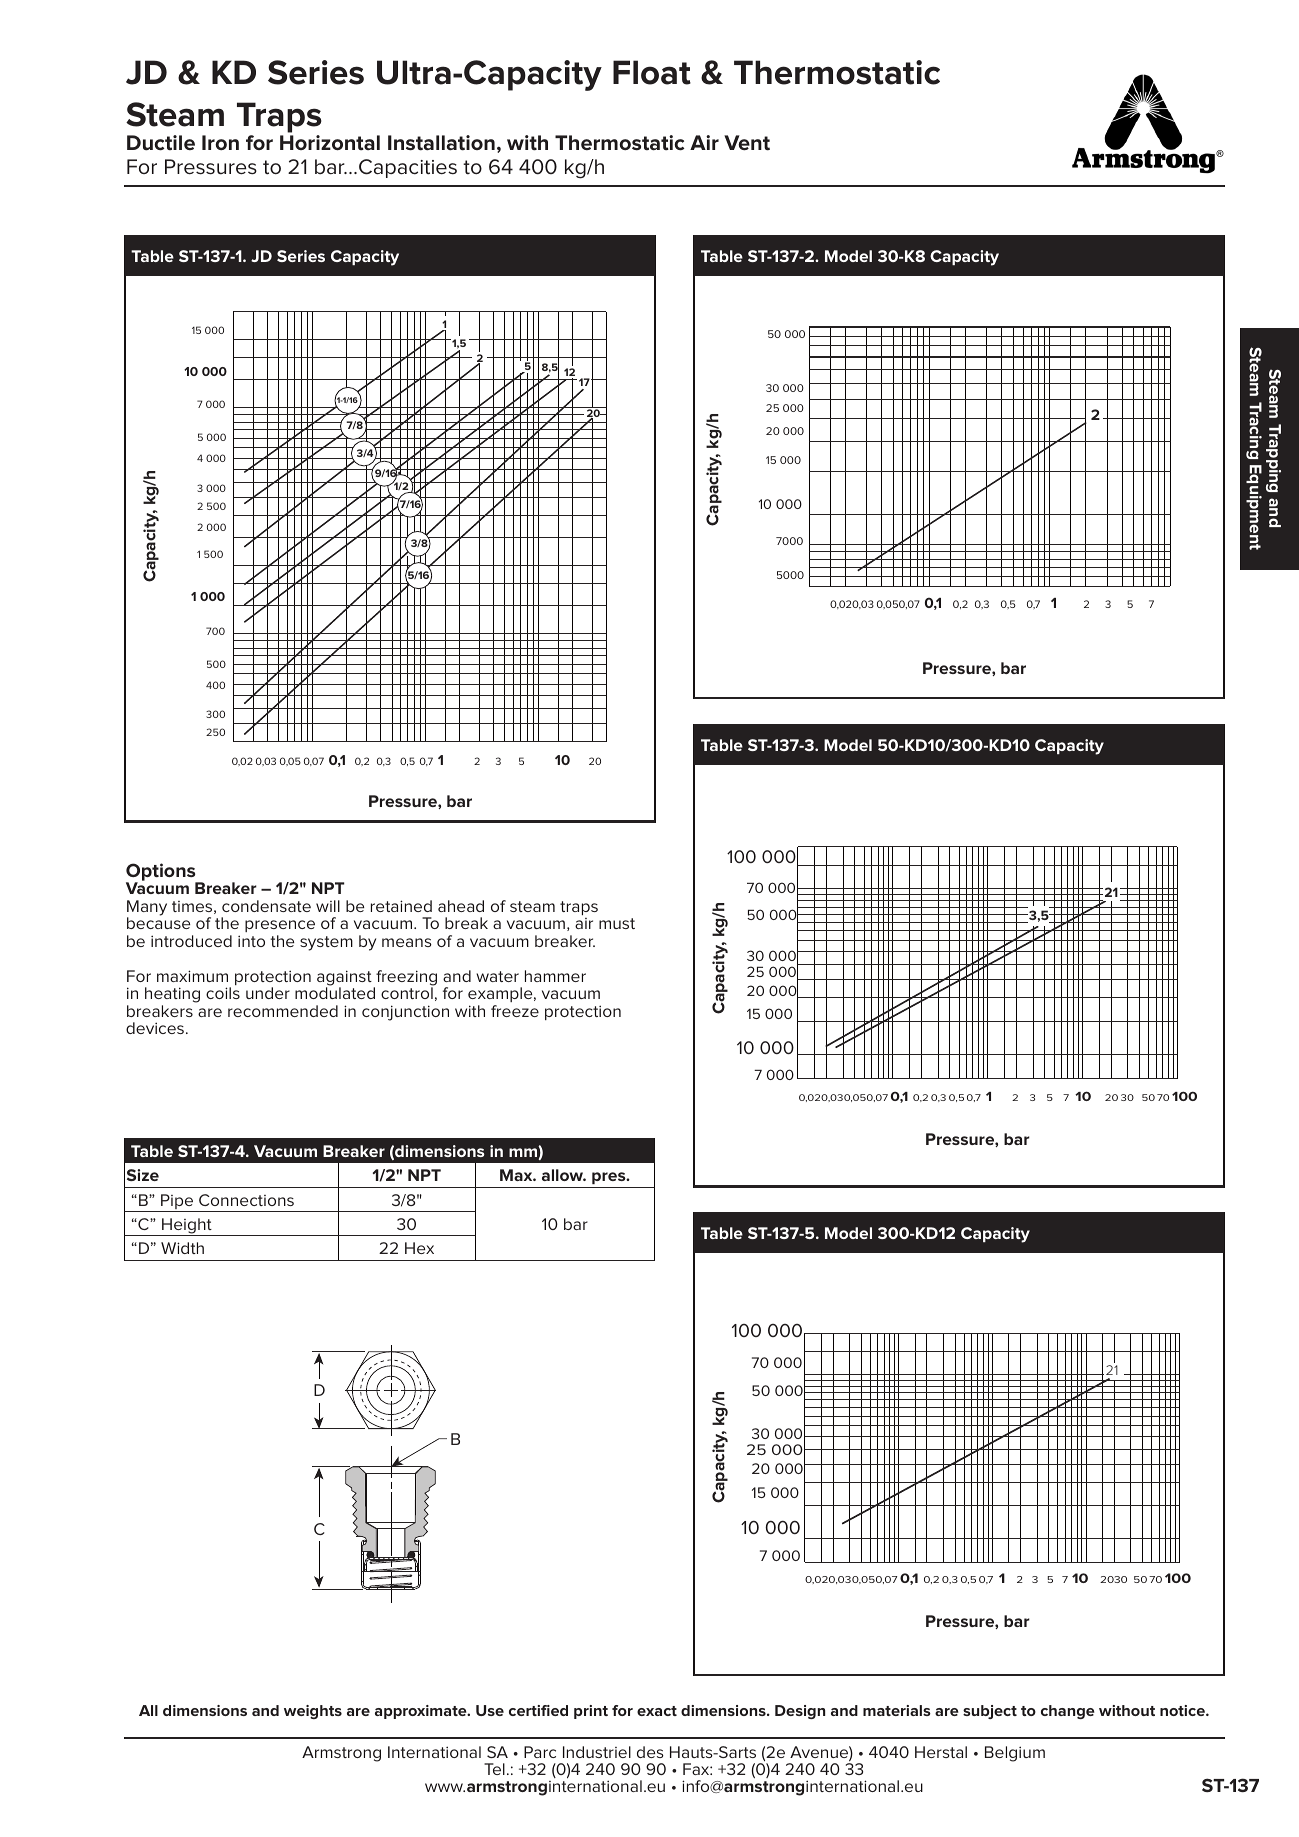 The image size is (1299, 1837). What do you see at coordinates (266, 906) in the screenshot?
I see `condensate` at bounding box center [266, 906].
